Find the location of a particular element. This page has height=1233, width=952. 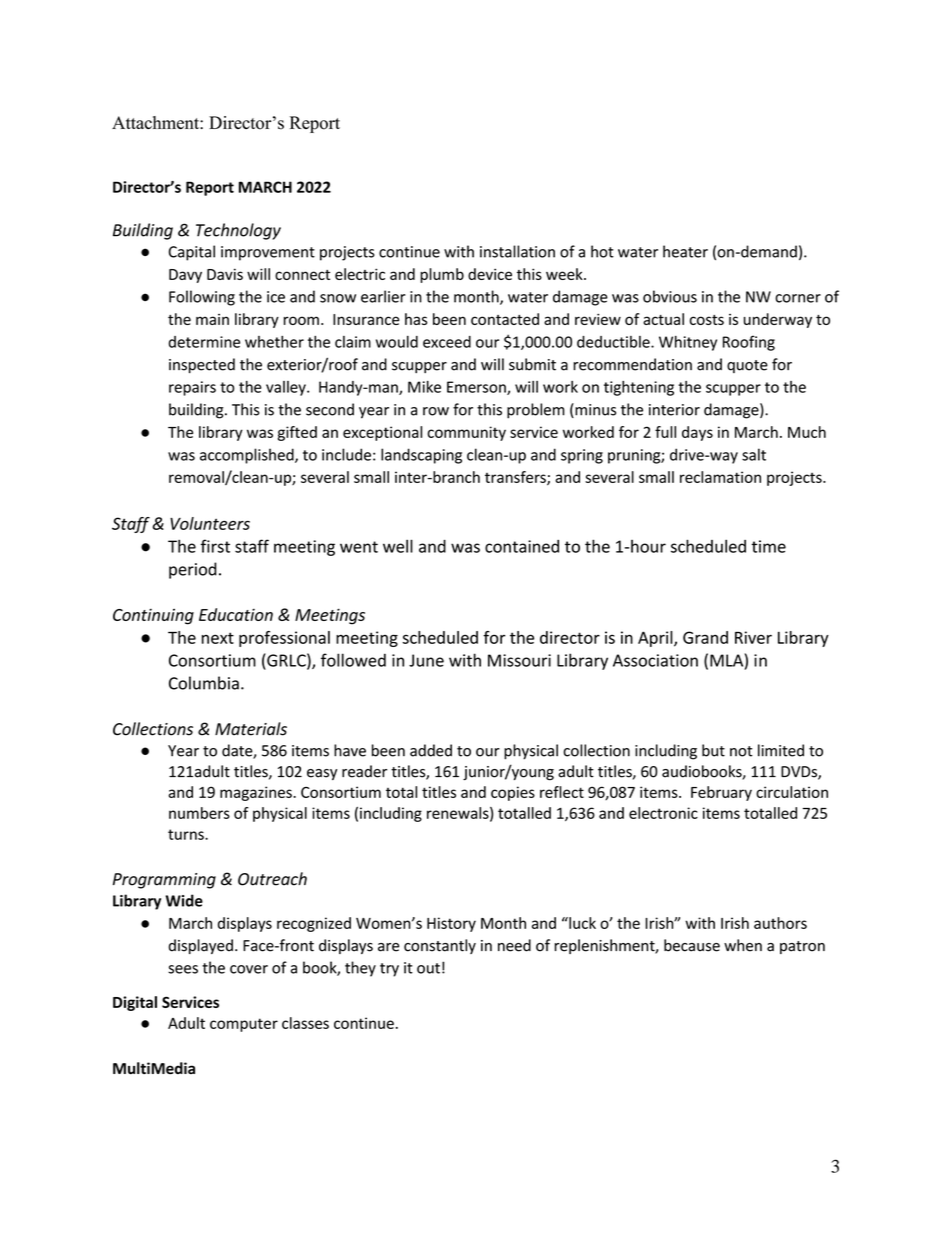

February is located at coordinates (721, 793).
